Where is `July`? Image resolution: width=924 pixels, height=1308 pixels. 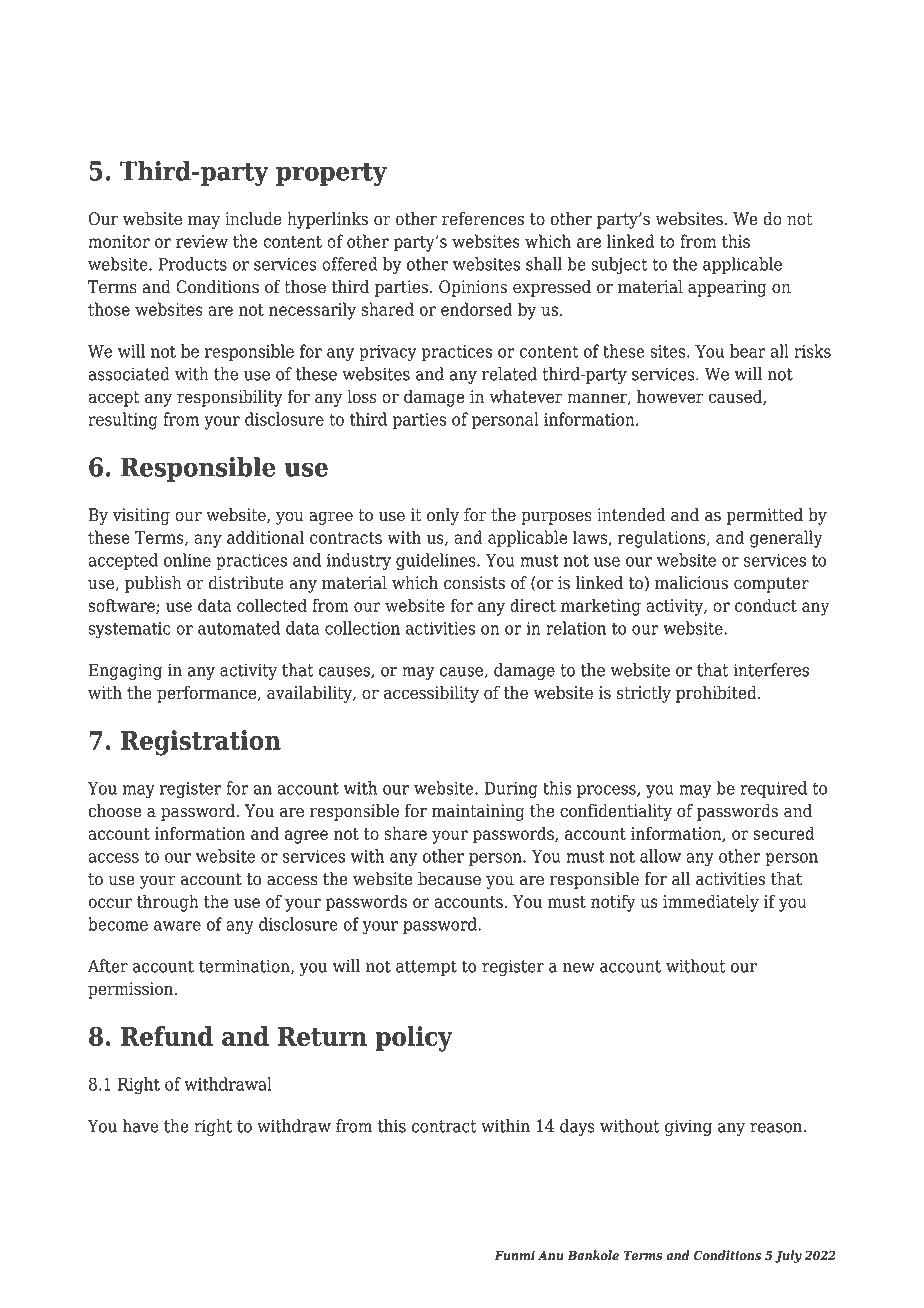
July is located at coordinates (788, 1256).
